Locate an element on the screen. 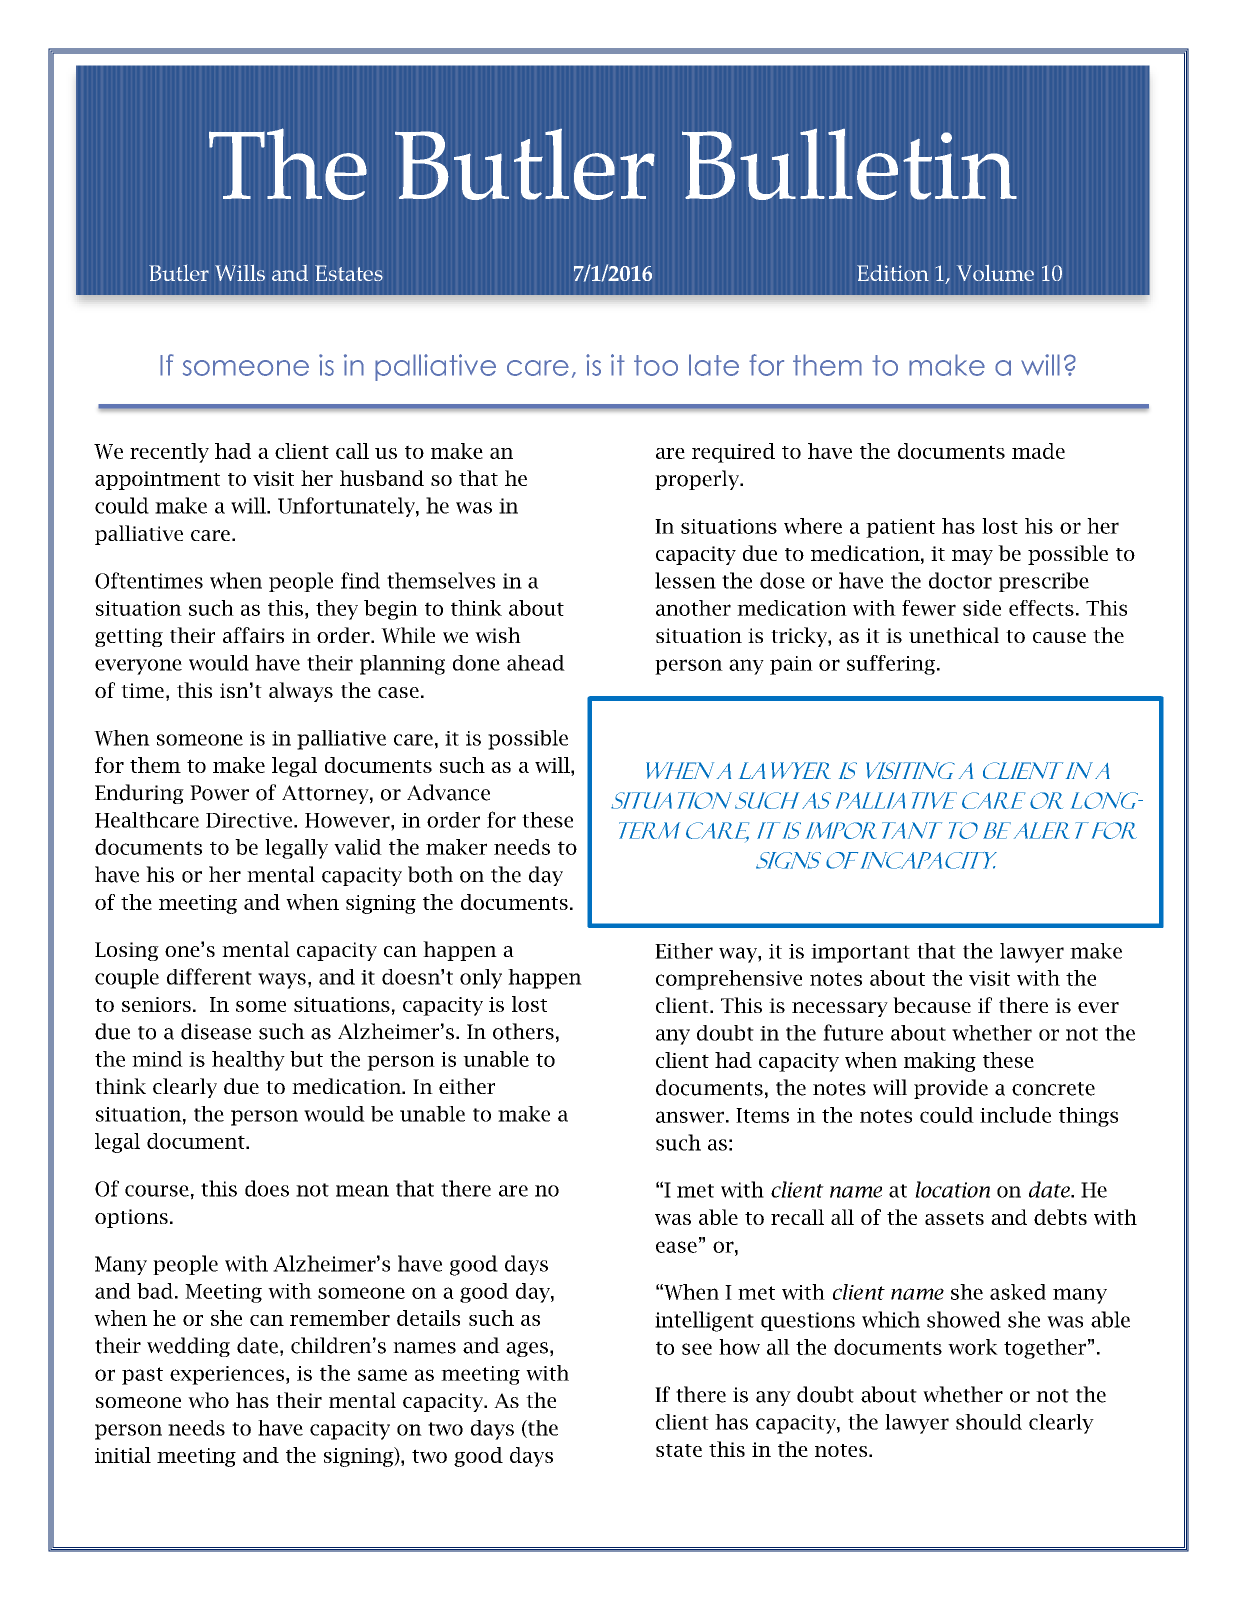 This screenshot has height=1600, width=1237. too is located at coordinates (656, 365).
